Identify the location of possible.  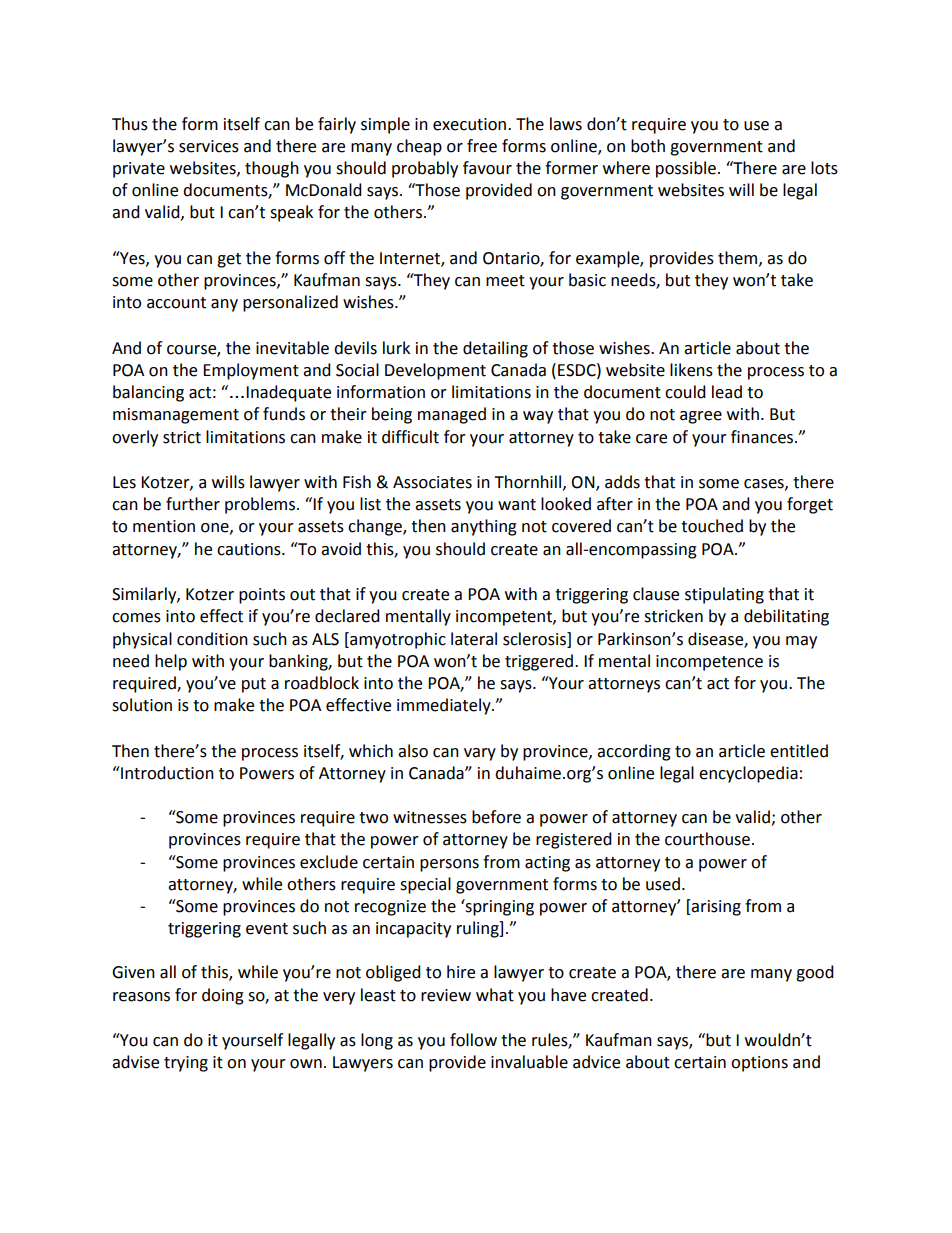
(686, 169).
